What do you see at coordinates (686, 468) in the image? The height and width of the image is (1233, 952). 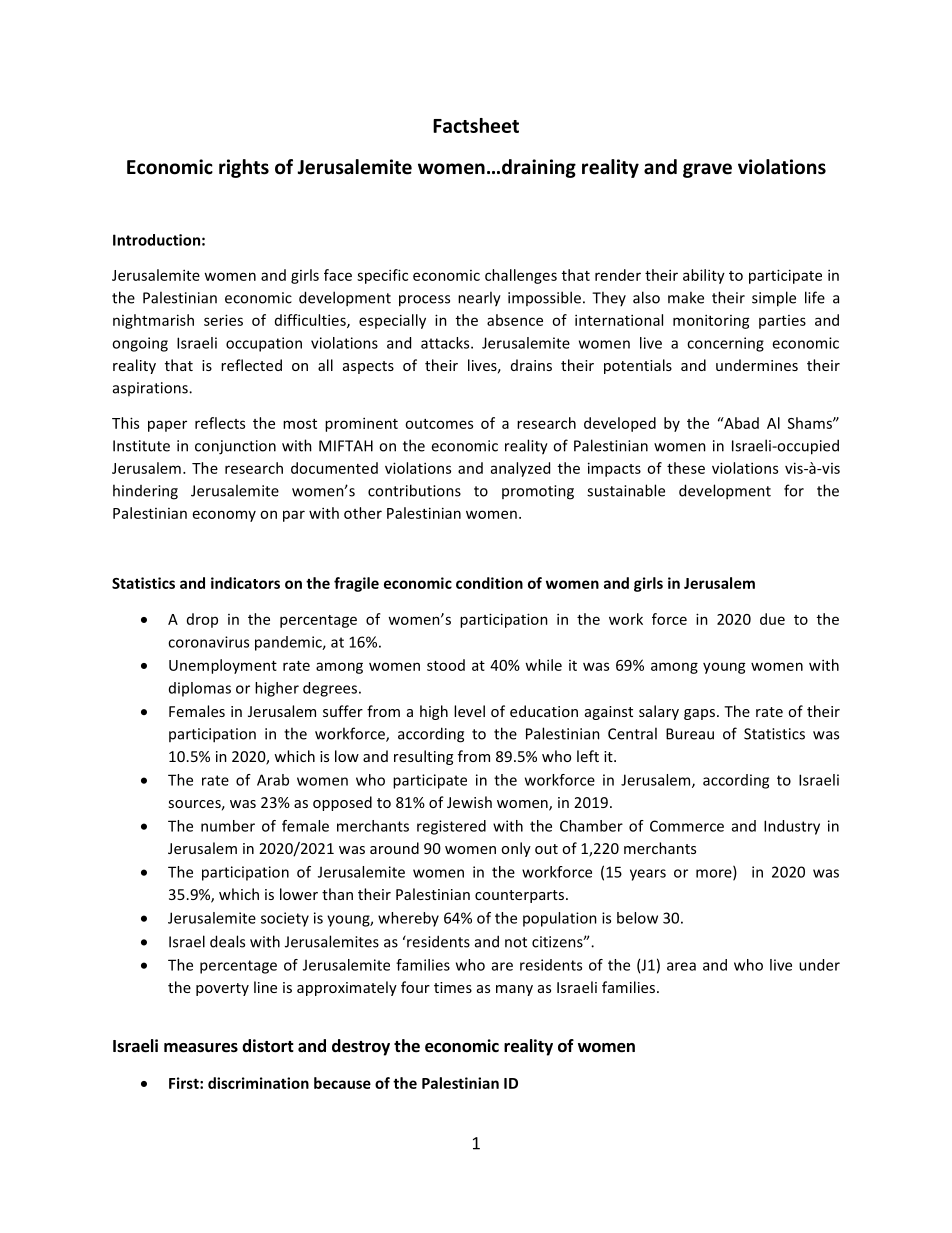 I see `these` at bounding box center [686, 468].
